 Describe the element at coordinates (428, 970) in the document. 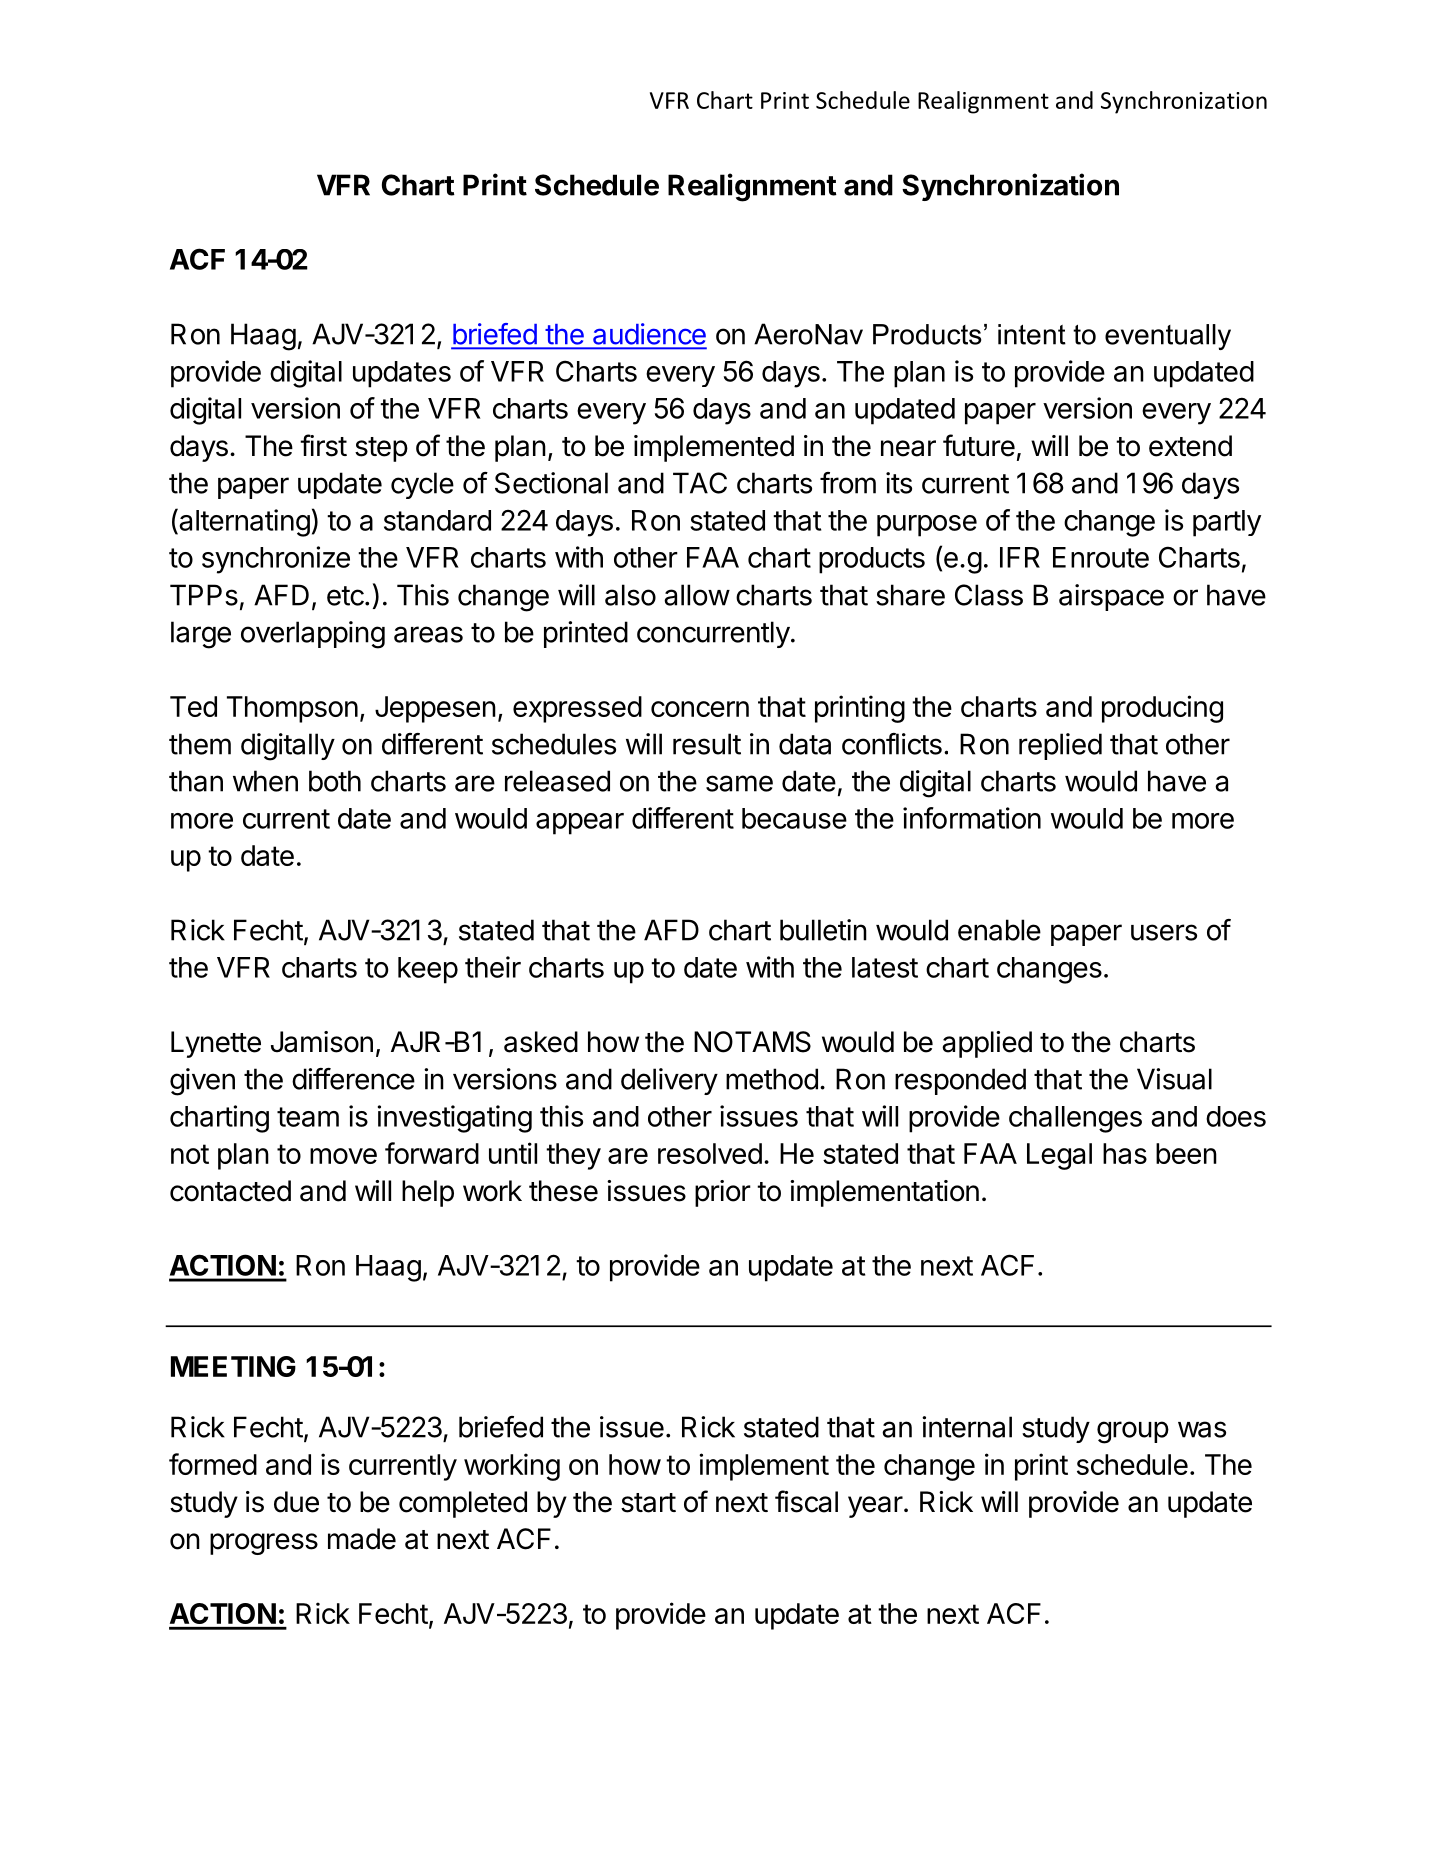

I see `keep` at that location.
